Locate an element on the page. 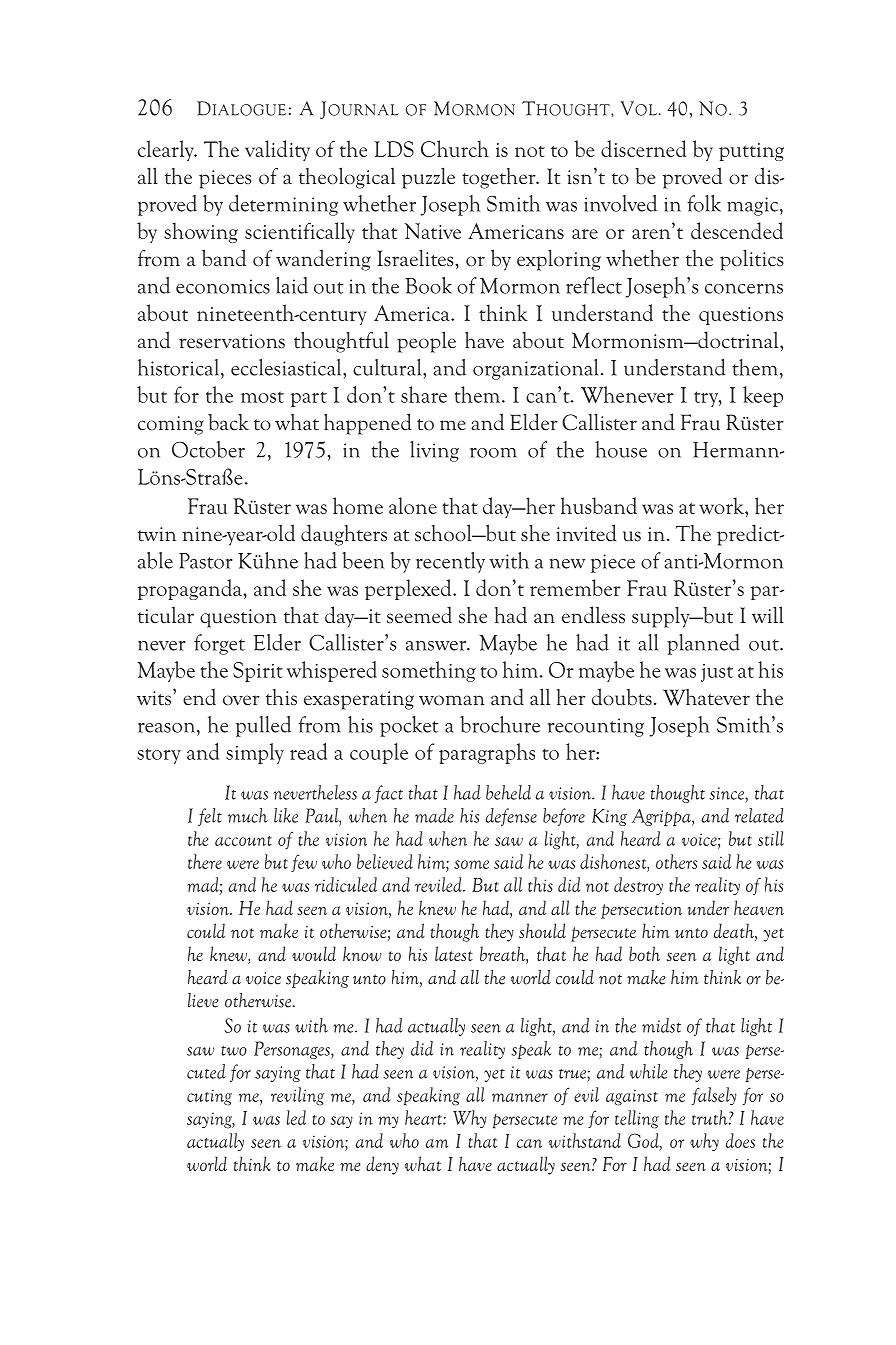 Image resolution: width=896 pixels, height=1345 pixels. two is located at coordinates (234, 1051).
